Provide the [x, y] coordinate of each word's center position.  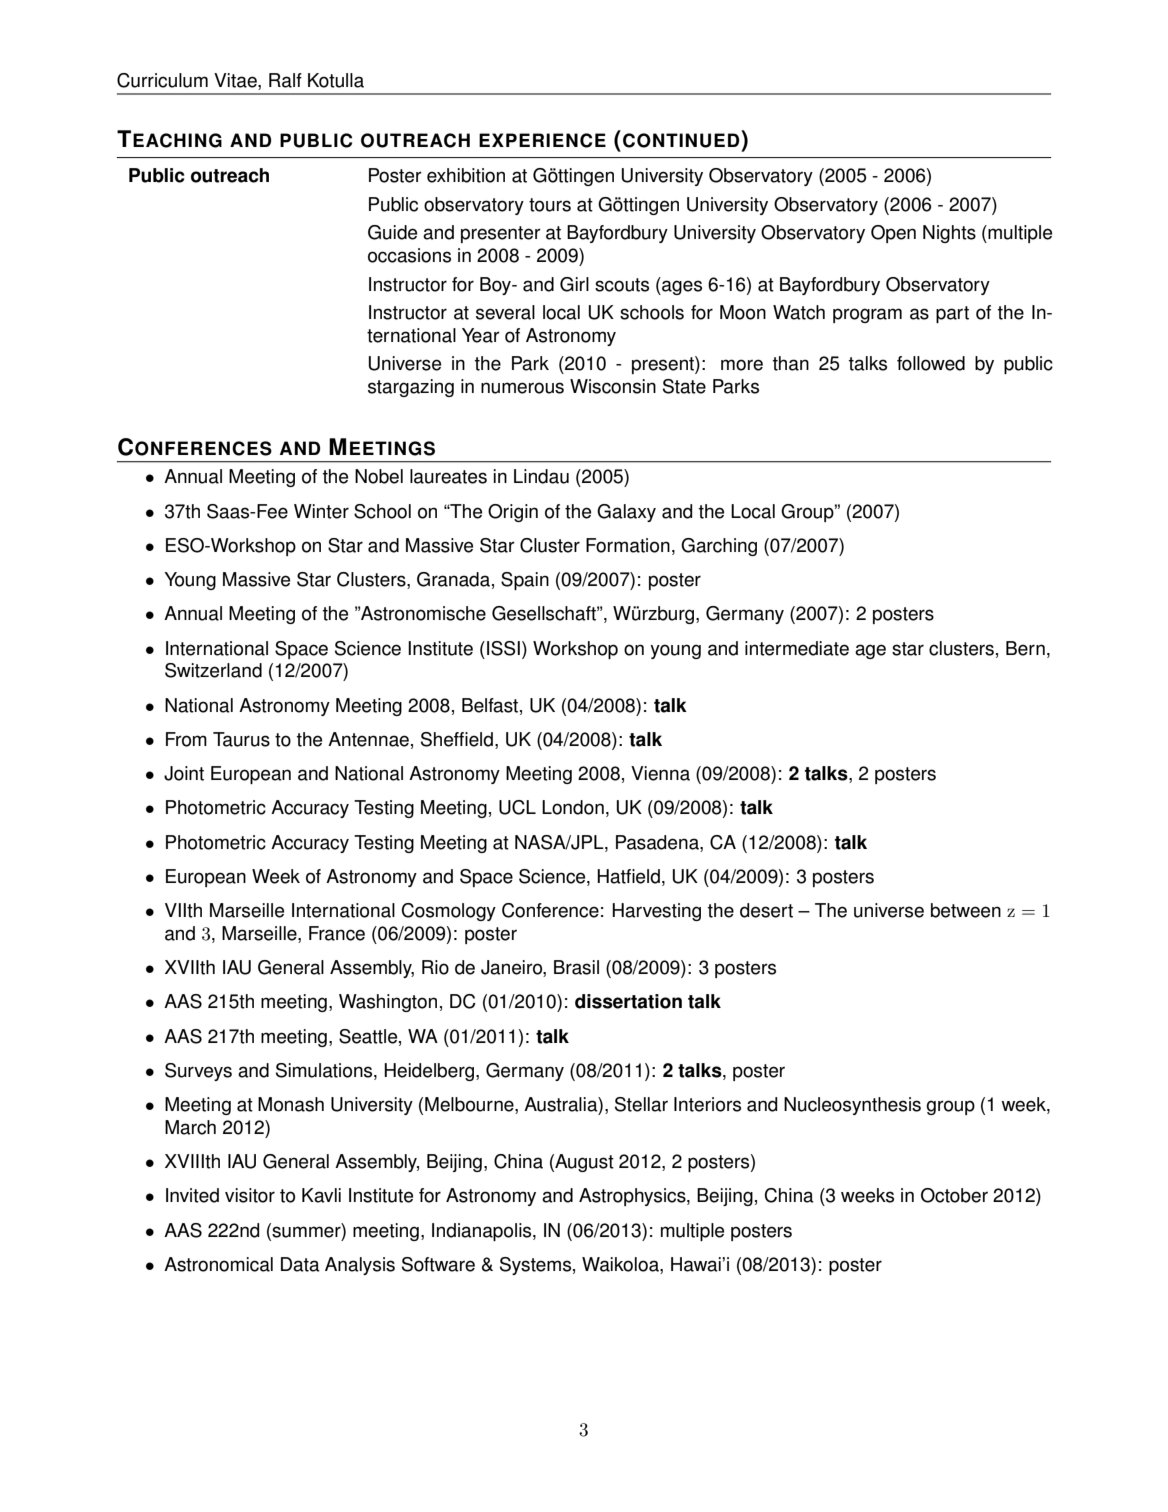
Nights [949, 234]
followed [931, 363]
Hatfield [628, 876]
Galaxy [626, 513]
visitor [250, 1195]
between [966, 910]
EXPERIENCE [542, 140]
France [337, 933]
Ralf [285, 80]
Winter [321, 511]
